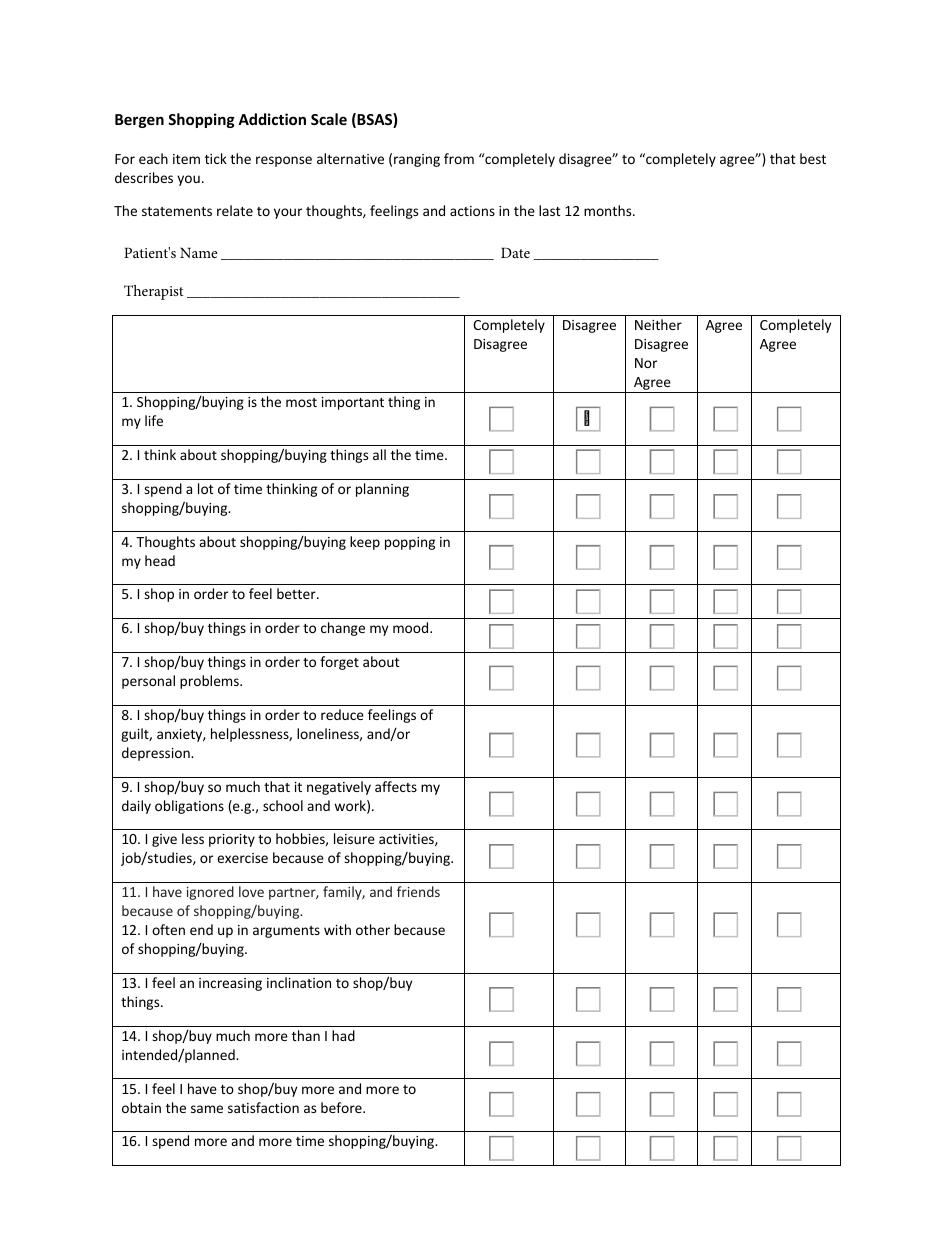 This screenshot has height=1233, width=952. What do you see at coordinates (207, 1109) in the screenshot?
I see `same` at bounding box center [207, 1109].
